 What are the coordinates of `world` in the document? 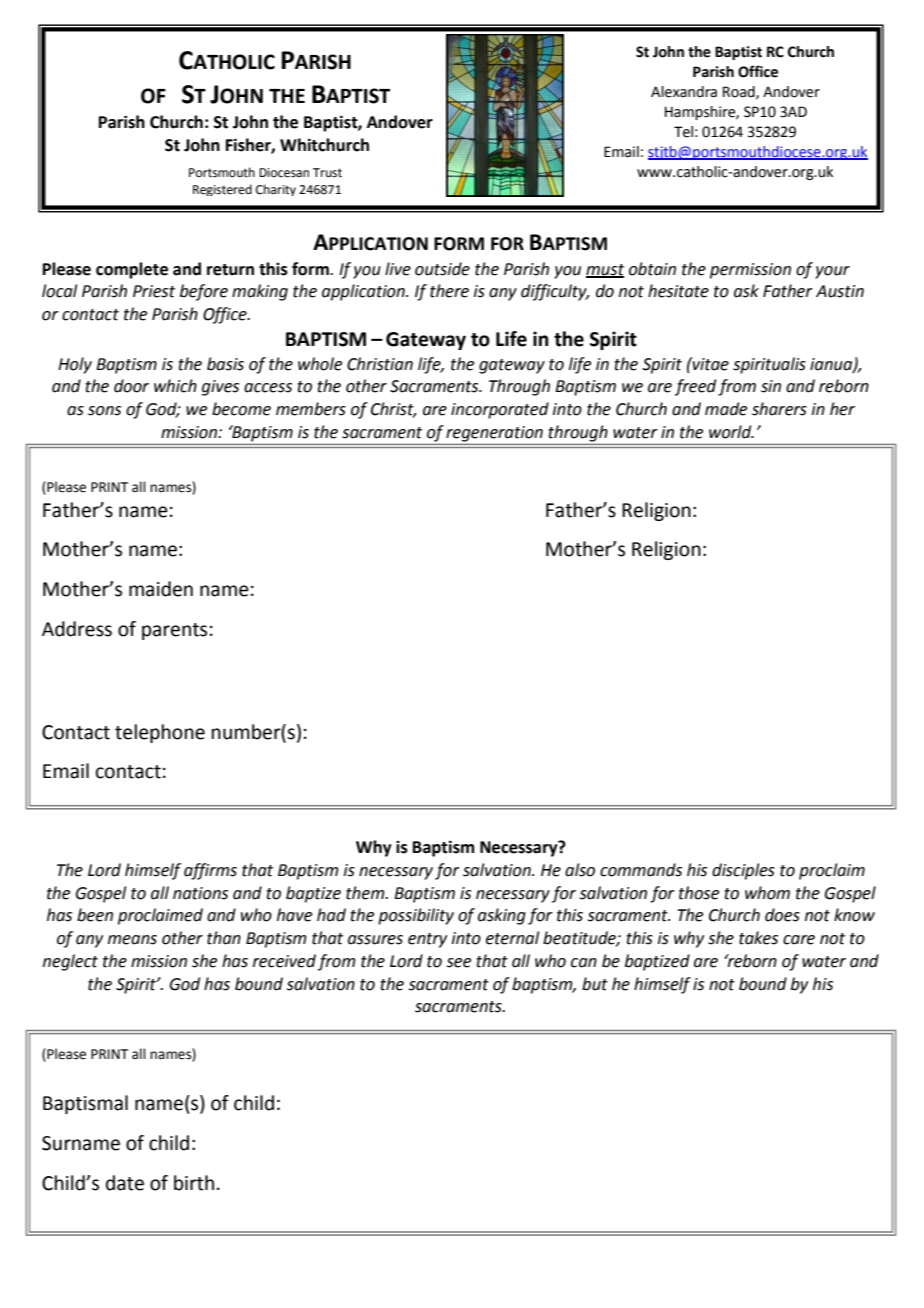 It's located at (731, 432).
